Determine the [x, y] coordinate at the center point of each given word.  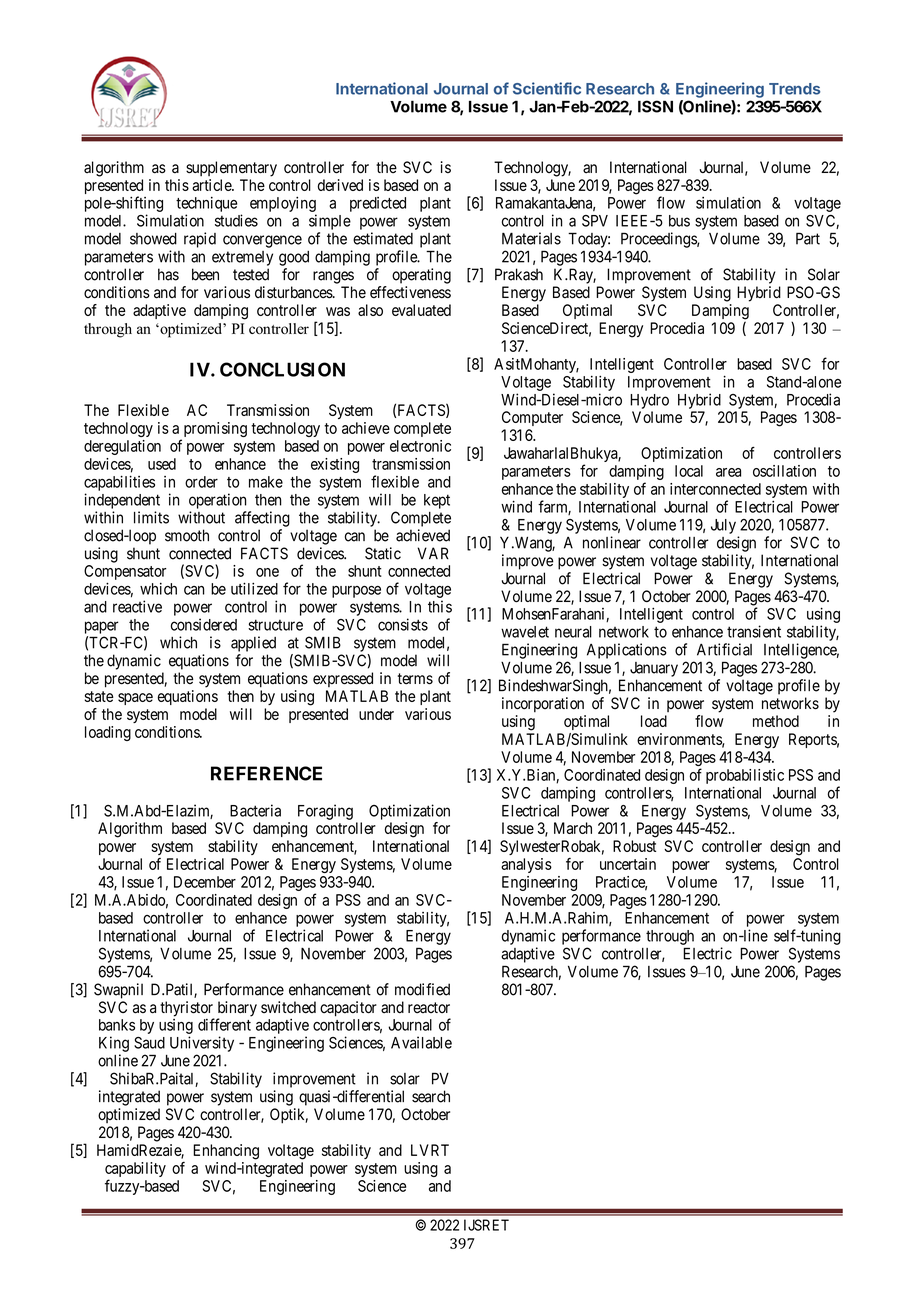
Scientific [547, 88]
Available [421, 1042]
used [162, 464]
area [728, 472]
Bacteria [255, 810]
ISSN [655, 106]
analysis [526, 865]
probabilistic [745, 776]
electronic [420, 446]
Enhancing [226, 1152]
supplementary [231, 169]
